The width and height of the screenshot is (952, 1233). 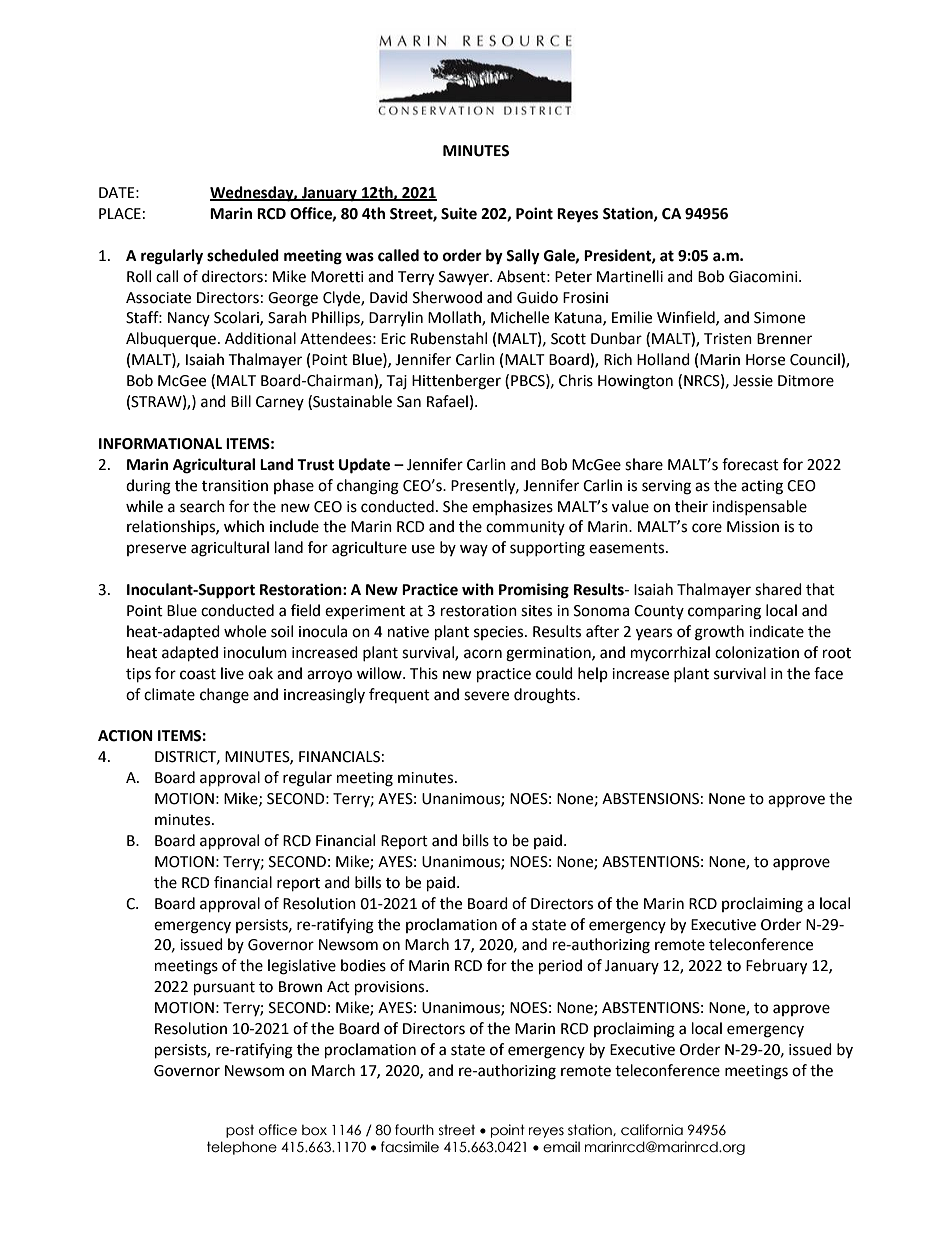 I want to click on Mission, so click(x=753, y=527).
